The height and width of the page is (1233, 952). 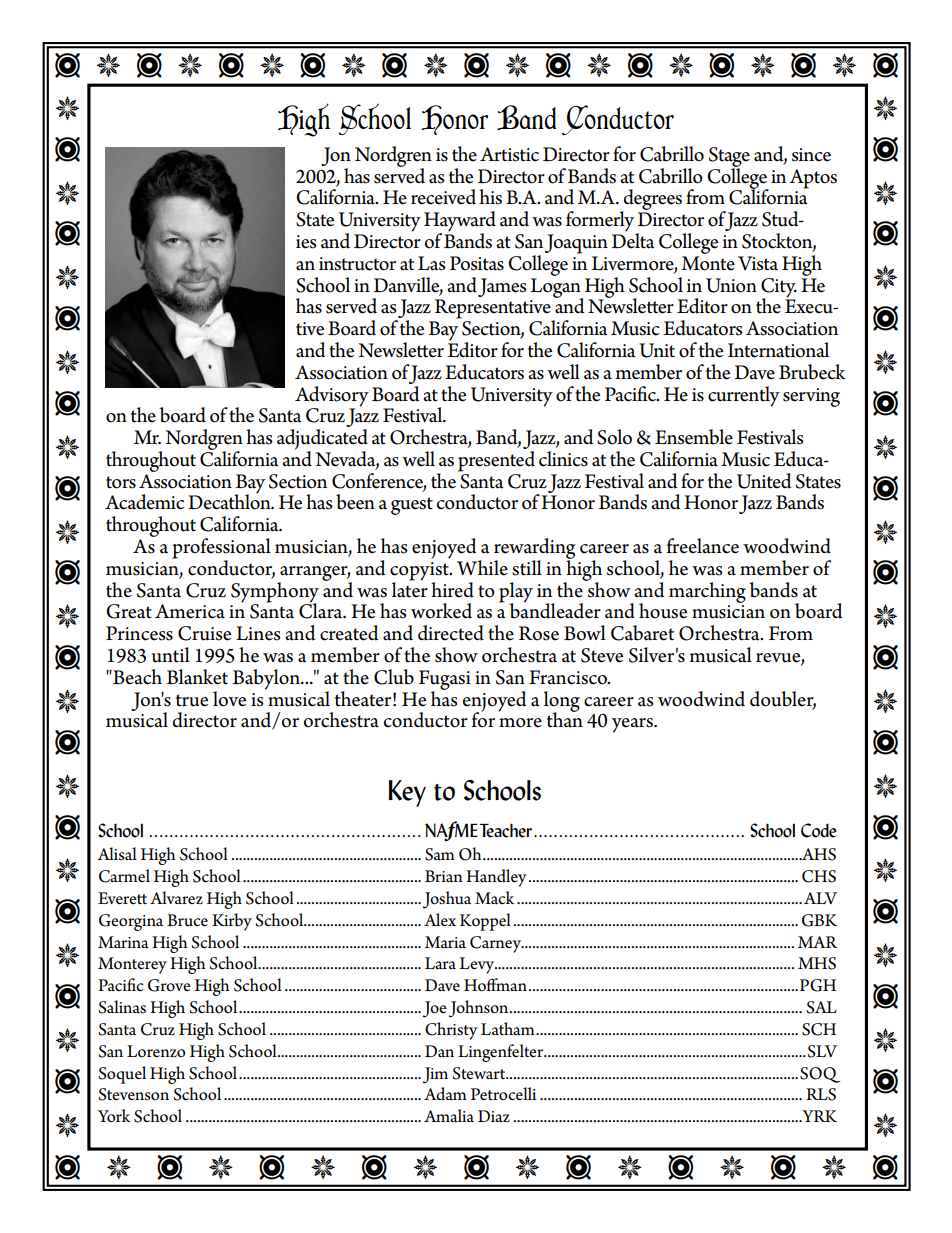 I want to click on his, so click(x=490, y=197).
